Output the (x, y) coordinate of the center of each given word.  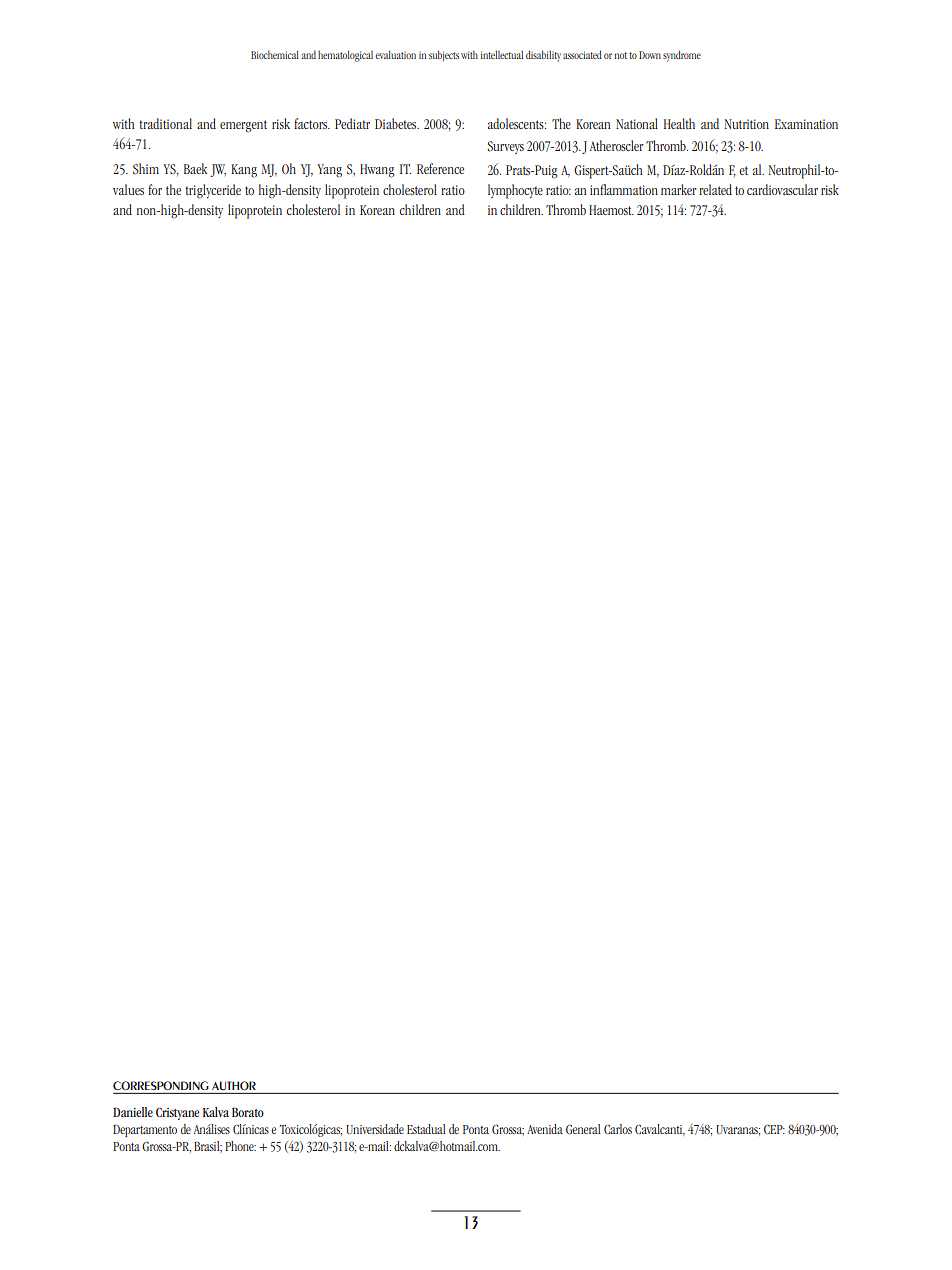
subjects (444, 55)
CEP (774, 1129)
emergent (243, 126)
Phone (240, 1146)
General (583, 1129)
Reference (440, 168)
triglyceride (213, 191)
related (715, 189)
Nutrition (747, 124)
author (234, 1085)
